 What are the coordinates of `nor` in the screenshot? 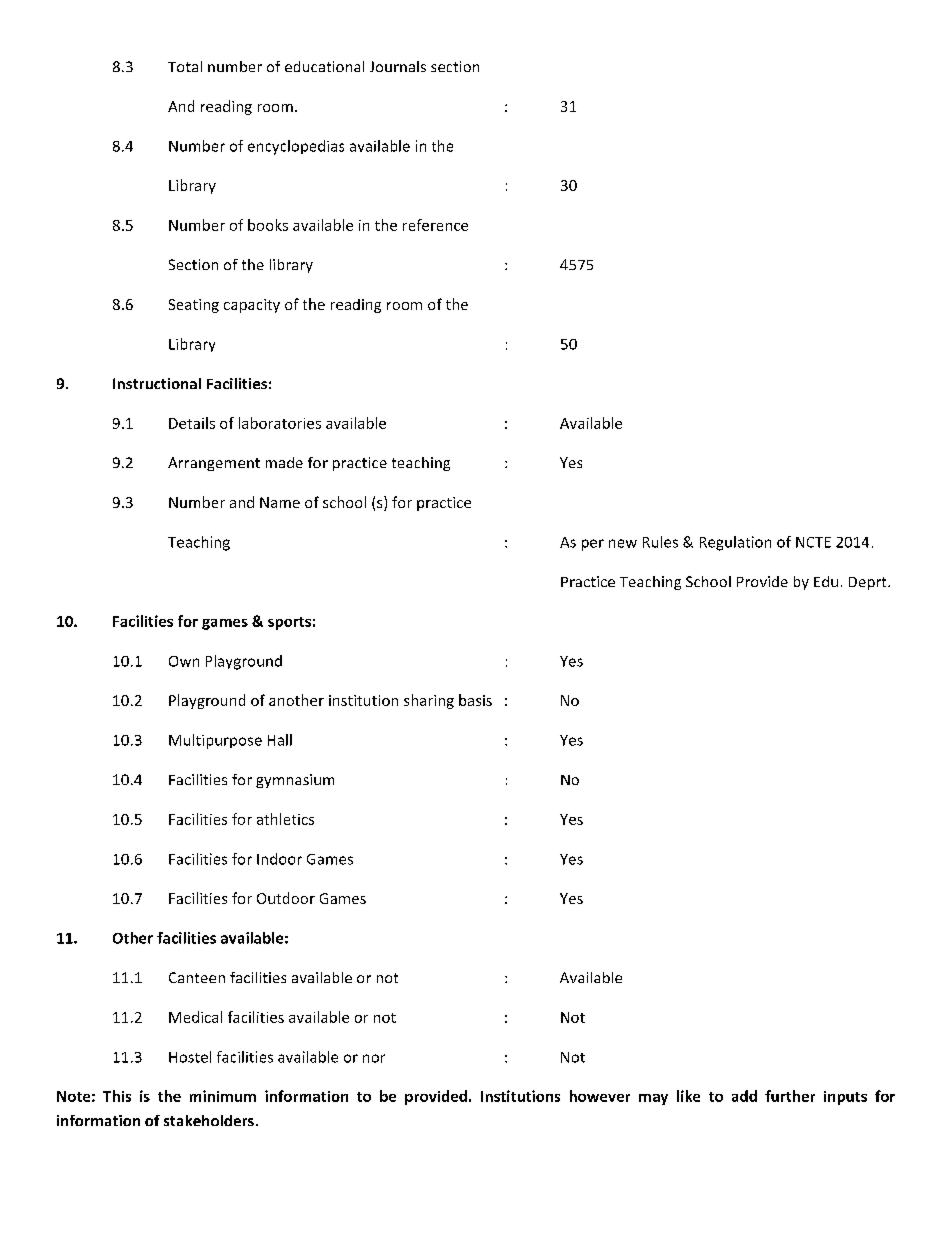 It's located at (374, 1058).
